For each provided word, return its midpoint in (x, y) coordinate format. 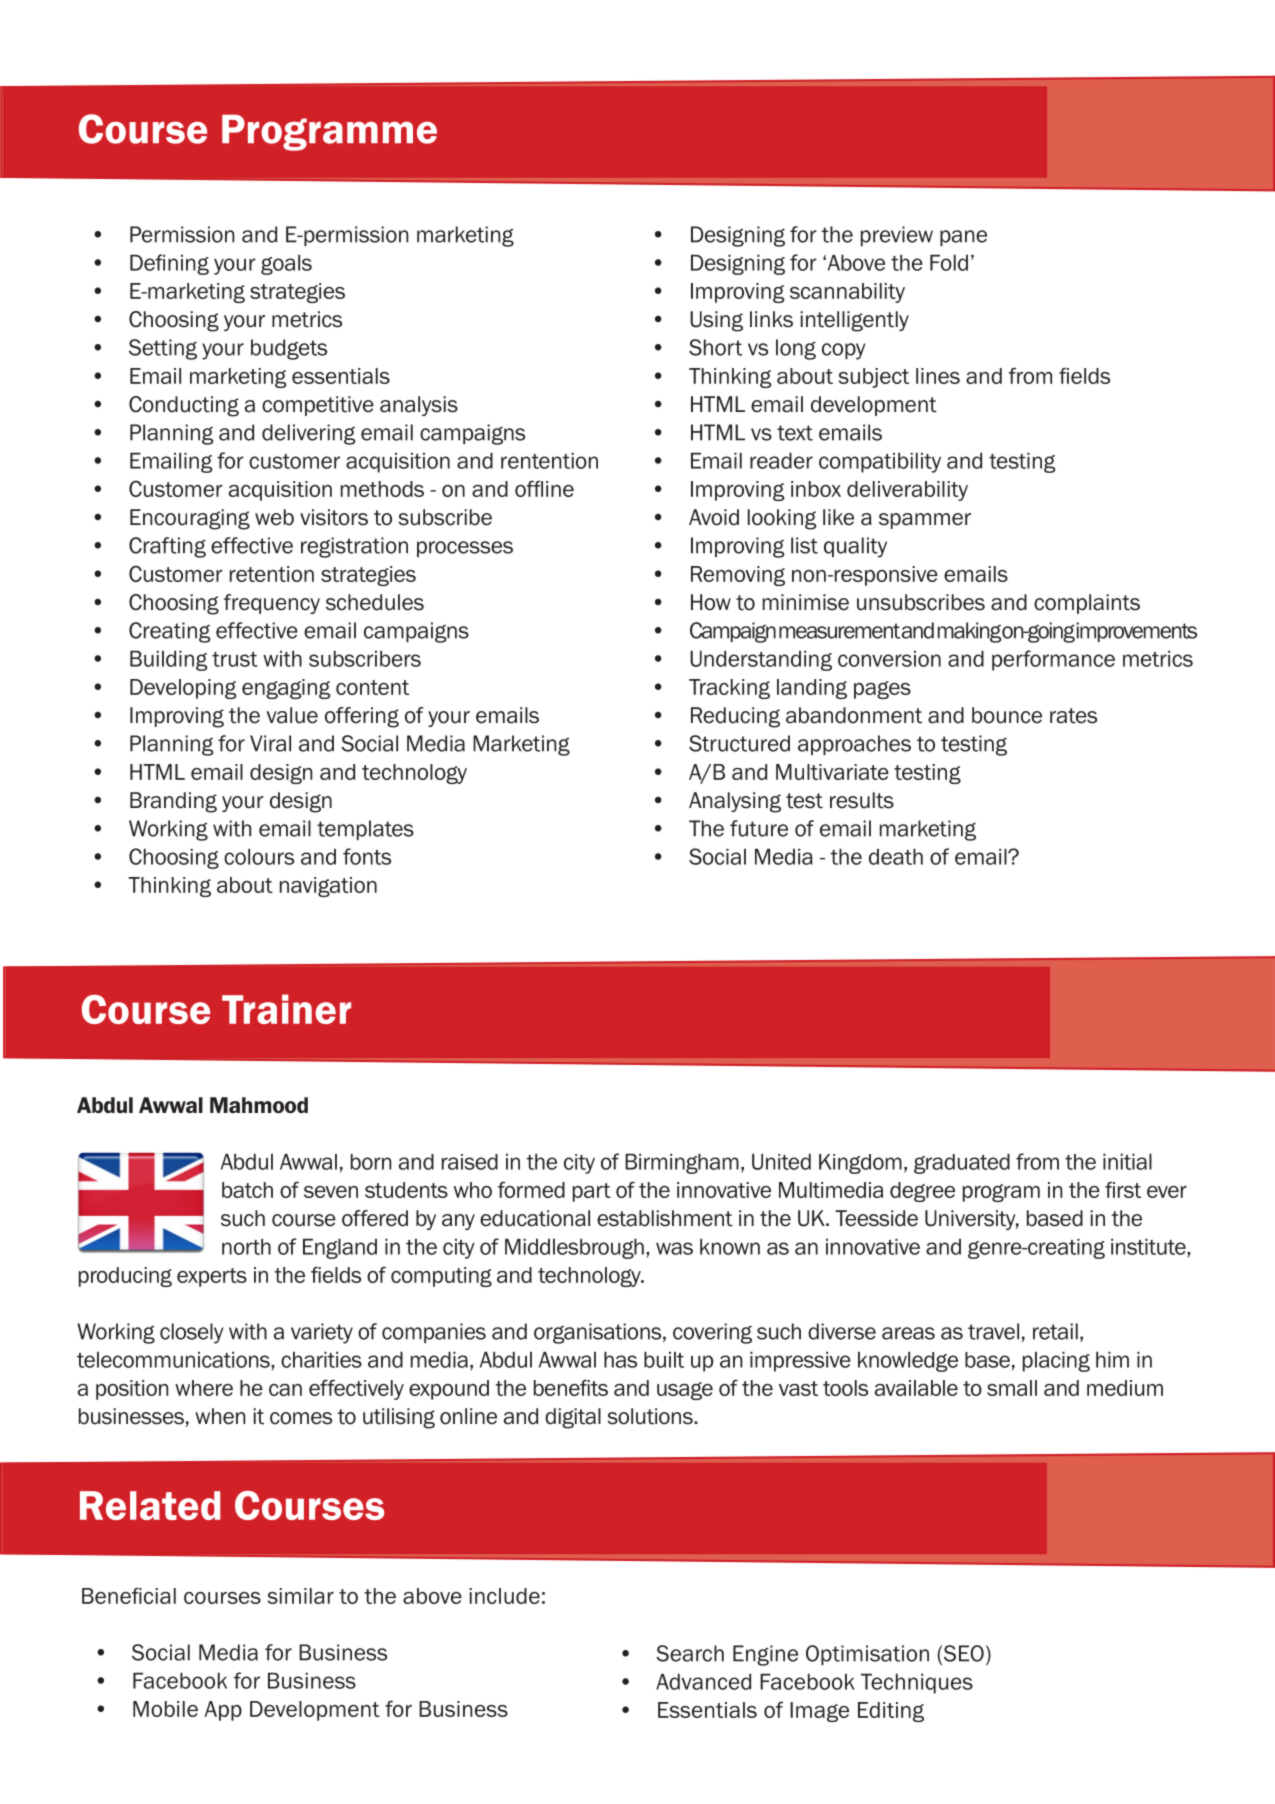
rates (1073, 716)
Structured (739, 743)
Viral (270, 743)
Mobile (165, 1709)
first (1123, 1189)
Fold (949, 262)
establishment (665, 1218)
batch (247, 1190)
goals (286, 264)
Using (716, 321)
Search (690, 1653)
